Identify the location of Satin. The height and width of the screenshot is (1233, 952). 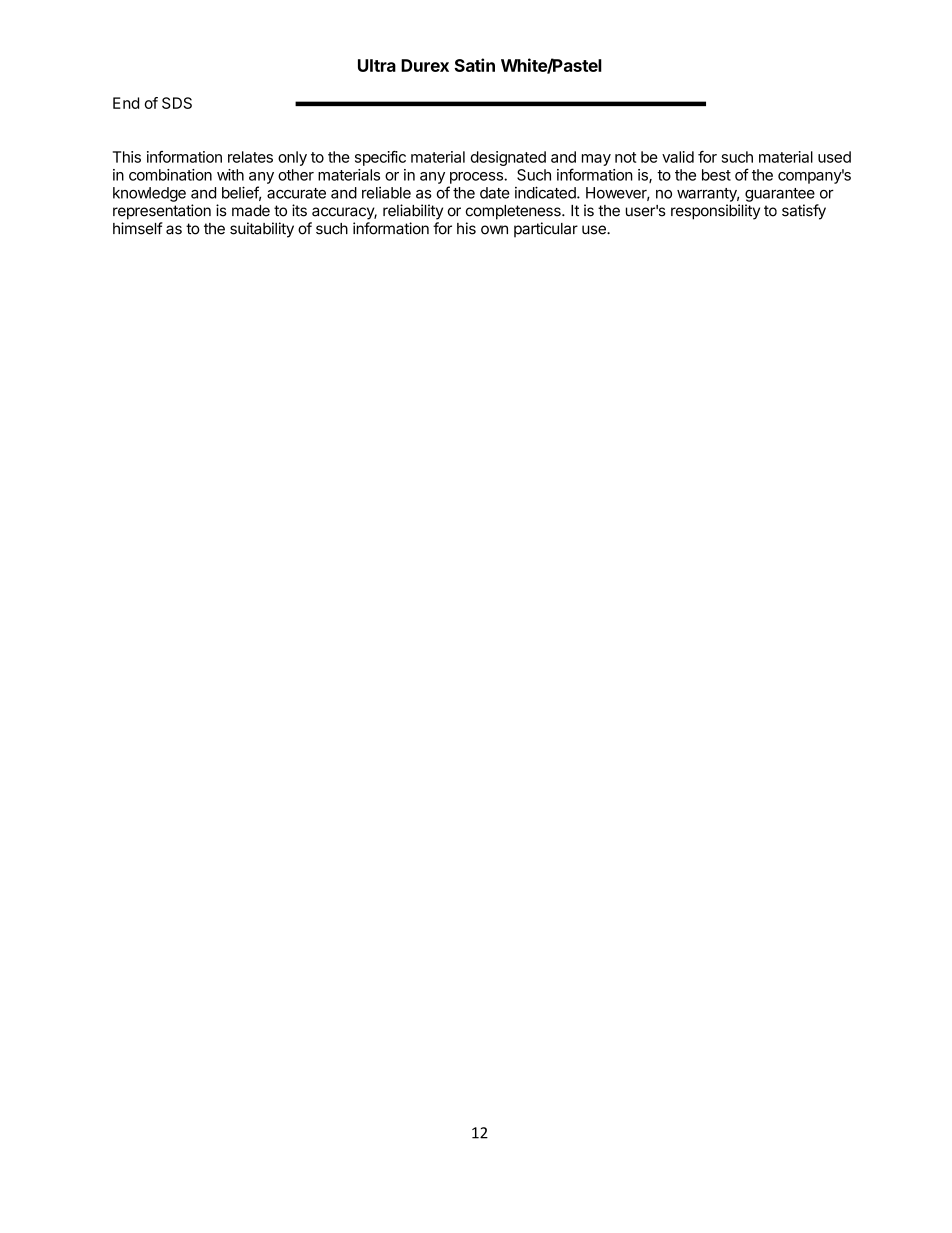
(474, 65).
